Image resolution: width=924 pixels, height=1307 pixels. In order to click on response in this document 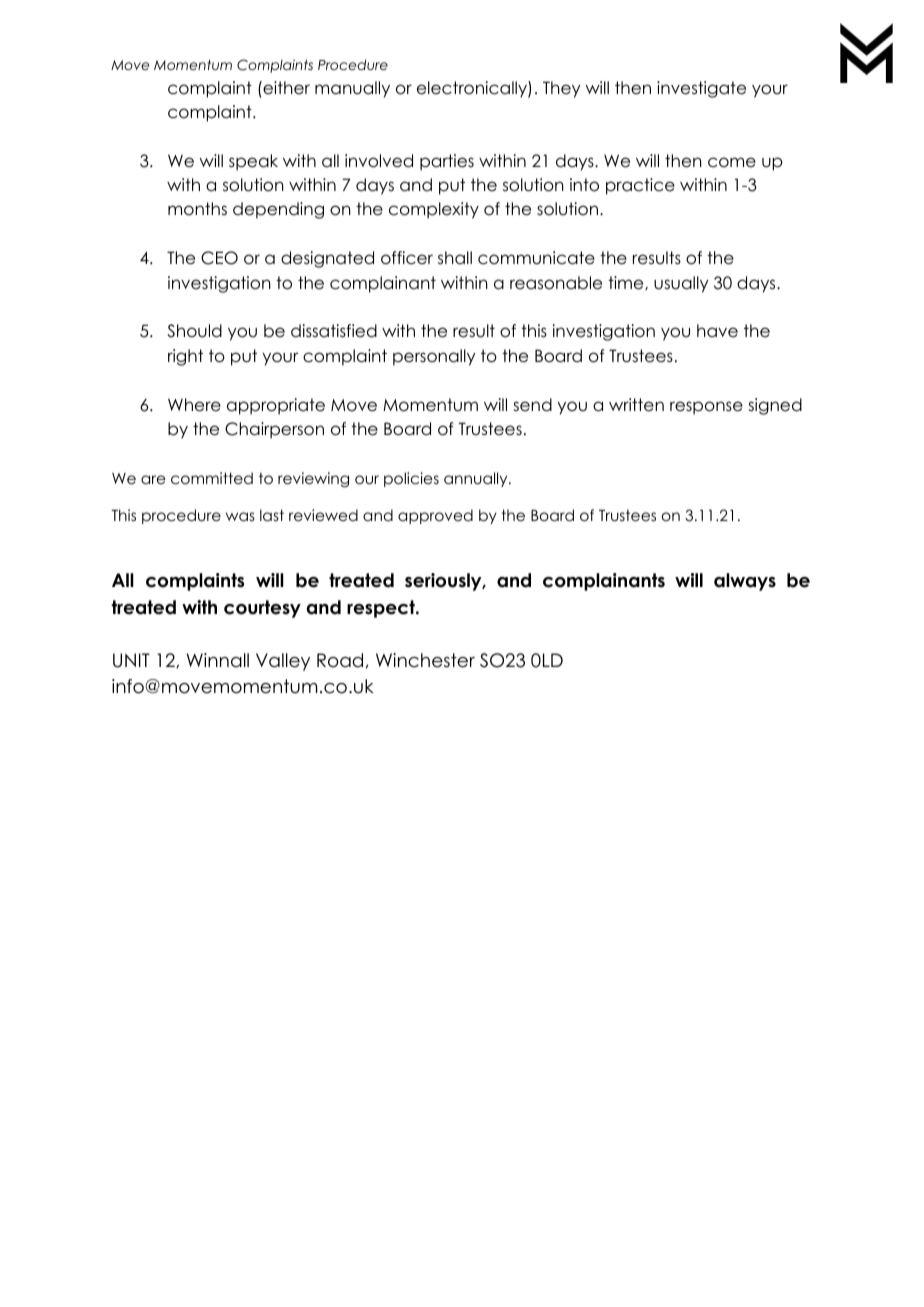, I will do `click(706, 408)`.
